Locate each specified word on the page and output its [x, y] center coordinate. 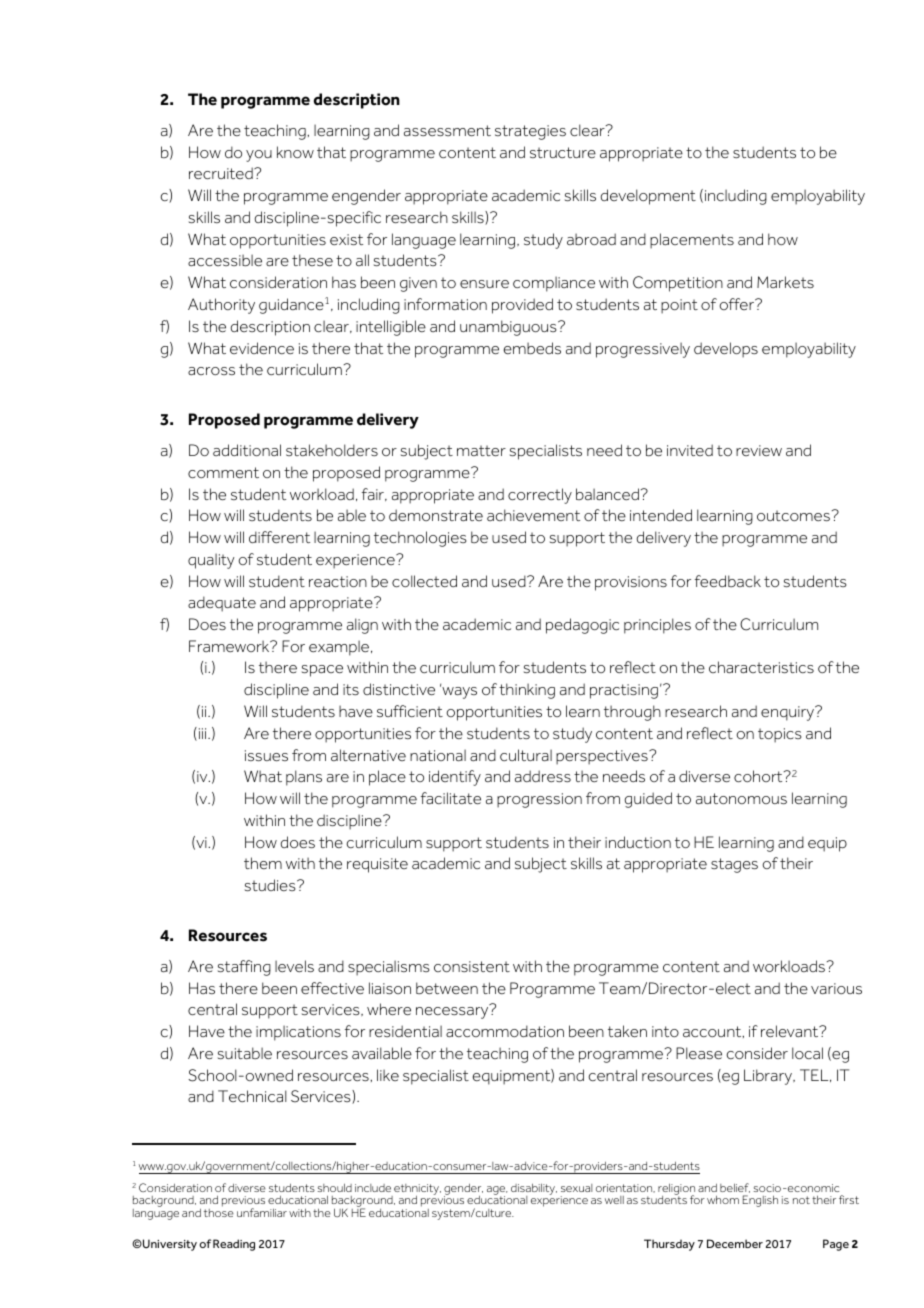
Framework [230, 646]
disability [534, 1190]
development [648, 197]
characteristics [761, 667]
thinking [527, 691]
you [259, 156]
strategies [530, 132]
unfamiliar [262, 1212]
